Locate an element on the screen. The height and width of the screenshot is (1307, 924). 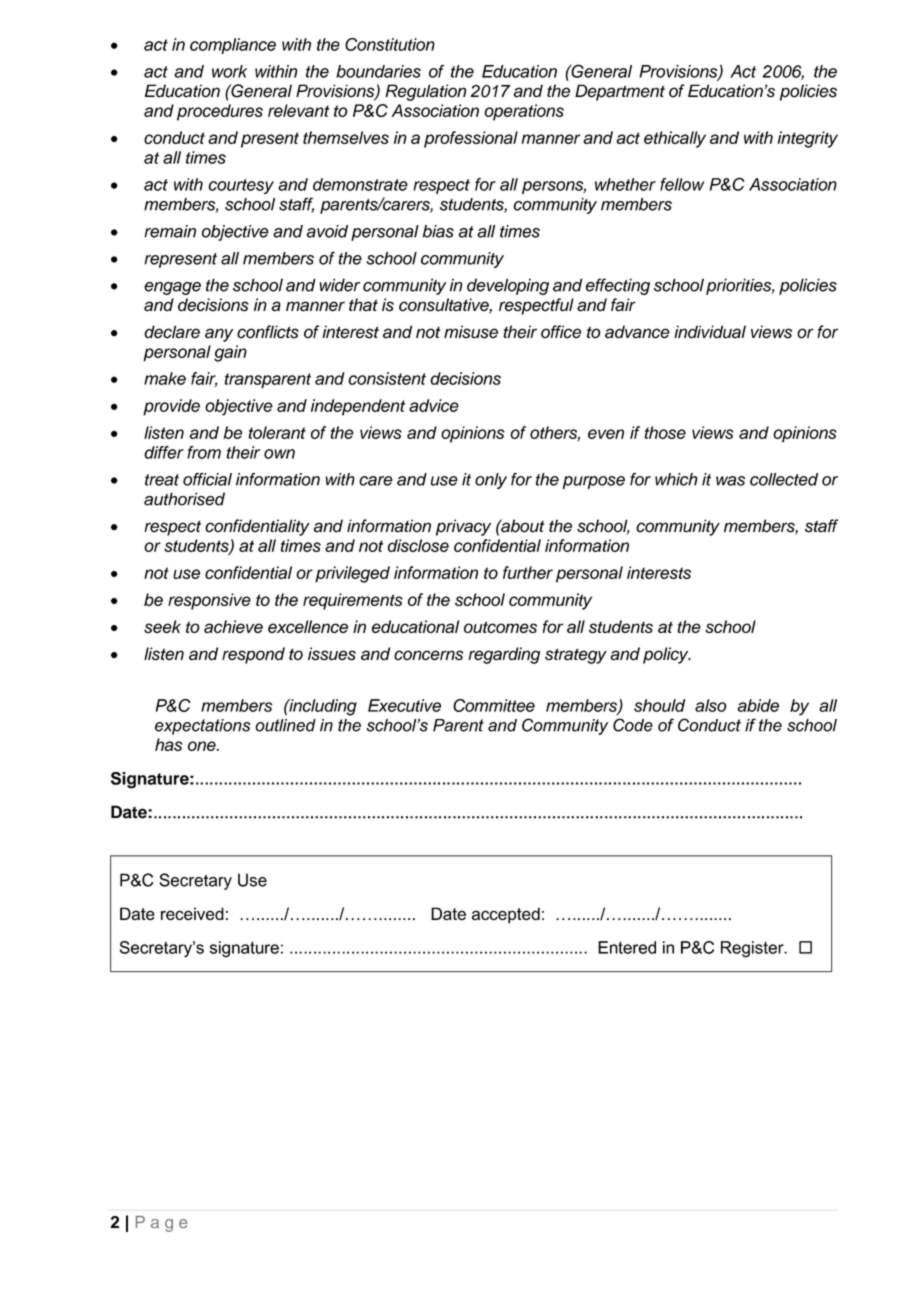
those is located at coordinates (665, 432).
